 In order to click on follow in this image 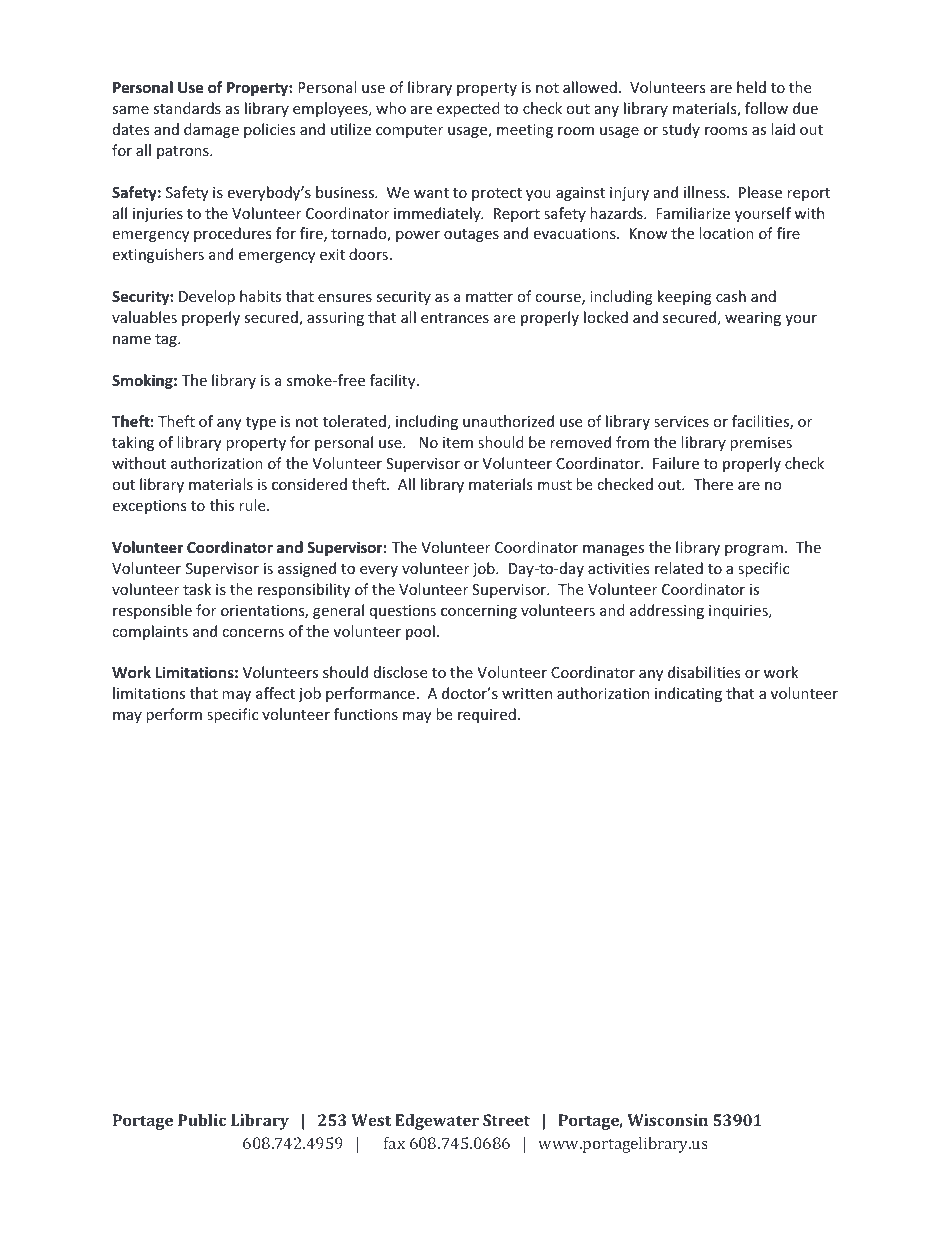, I will do `click(766, 108)`.
